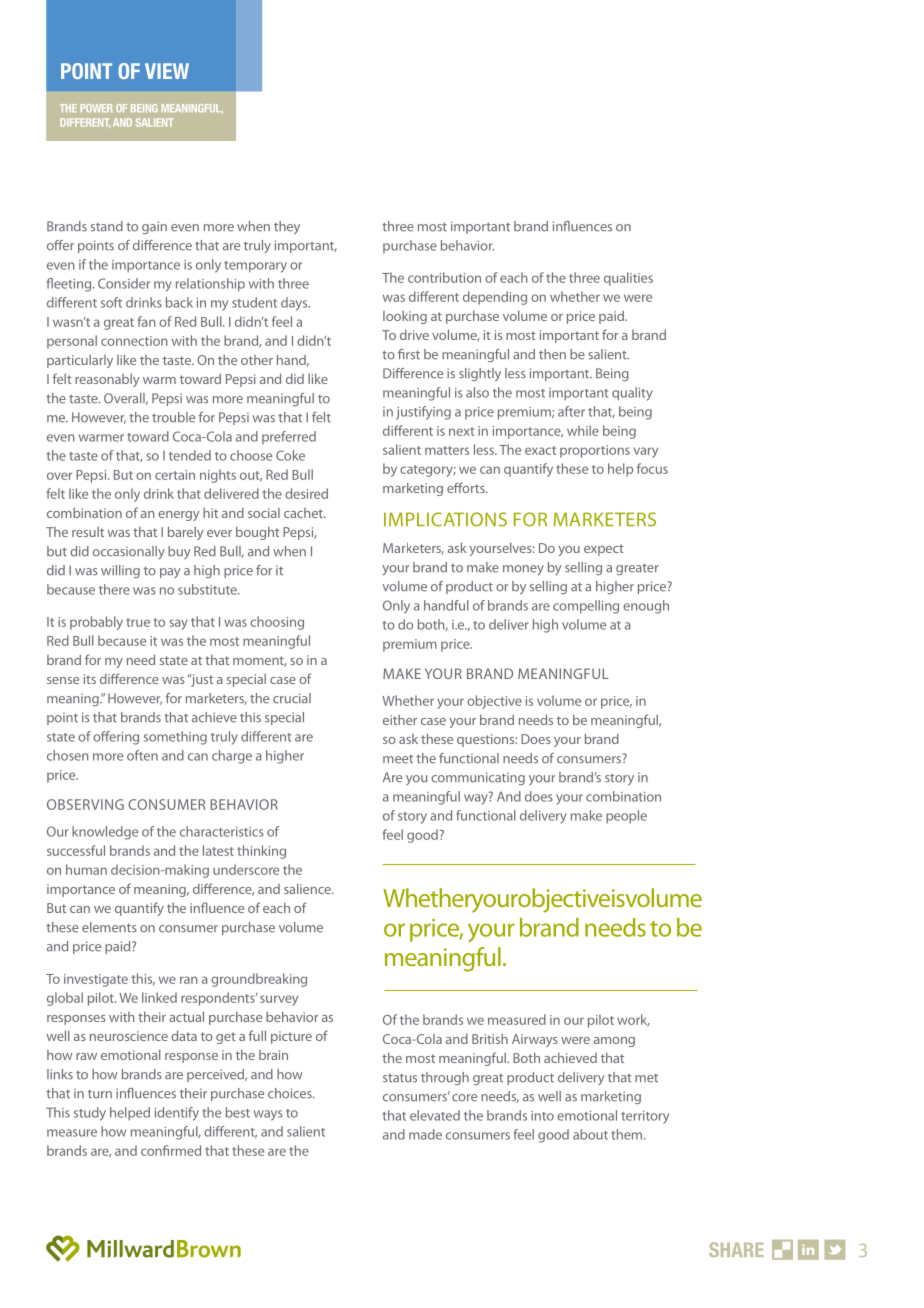  I want to click on knowledge, so click(105, 833).
